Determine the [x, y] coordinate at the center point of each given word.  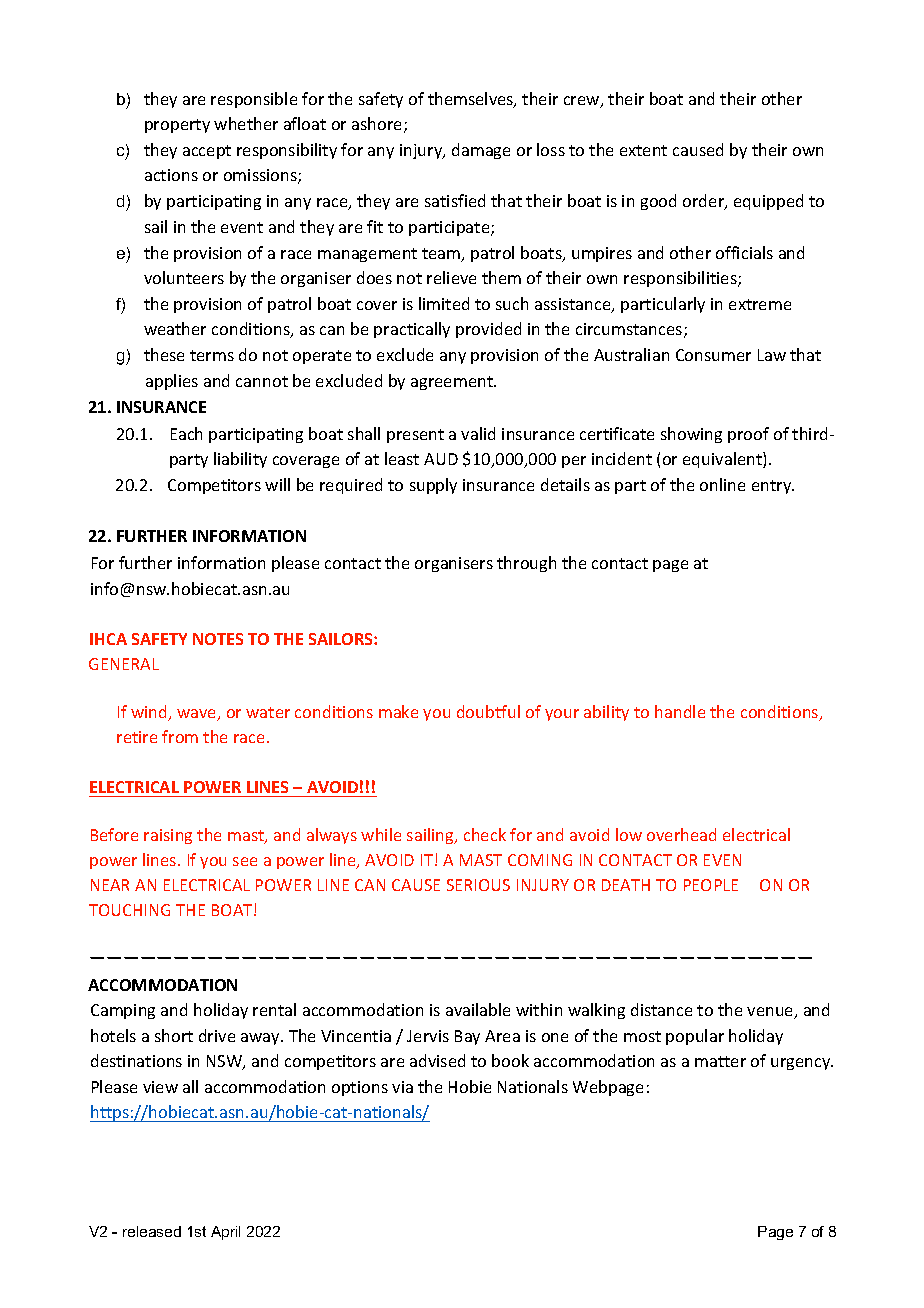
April [225, 1233]
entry [773, 487]
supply [433, 486]
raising [168, 836]
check [485, 834]
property [177, 126]
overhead [681, 834]
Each [186, 433]
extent [643, 150]
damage [481, 151]
